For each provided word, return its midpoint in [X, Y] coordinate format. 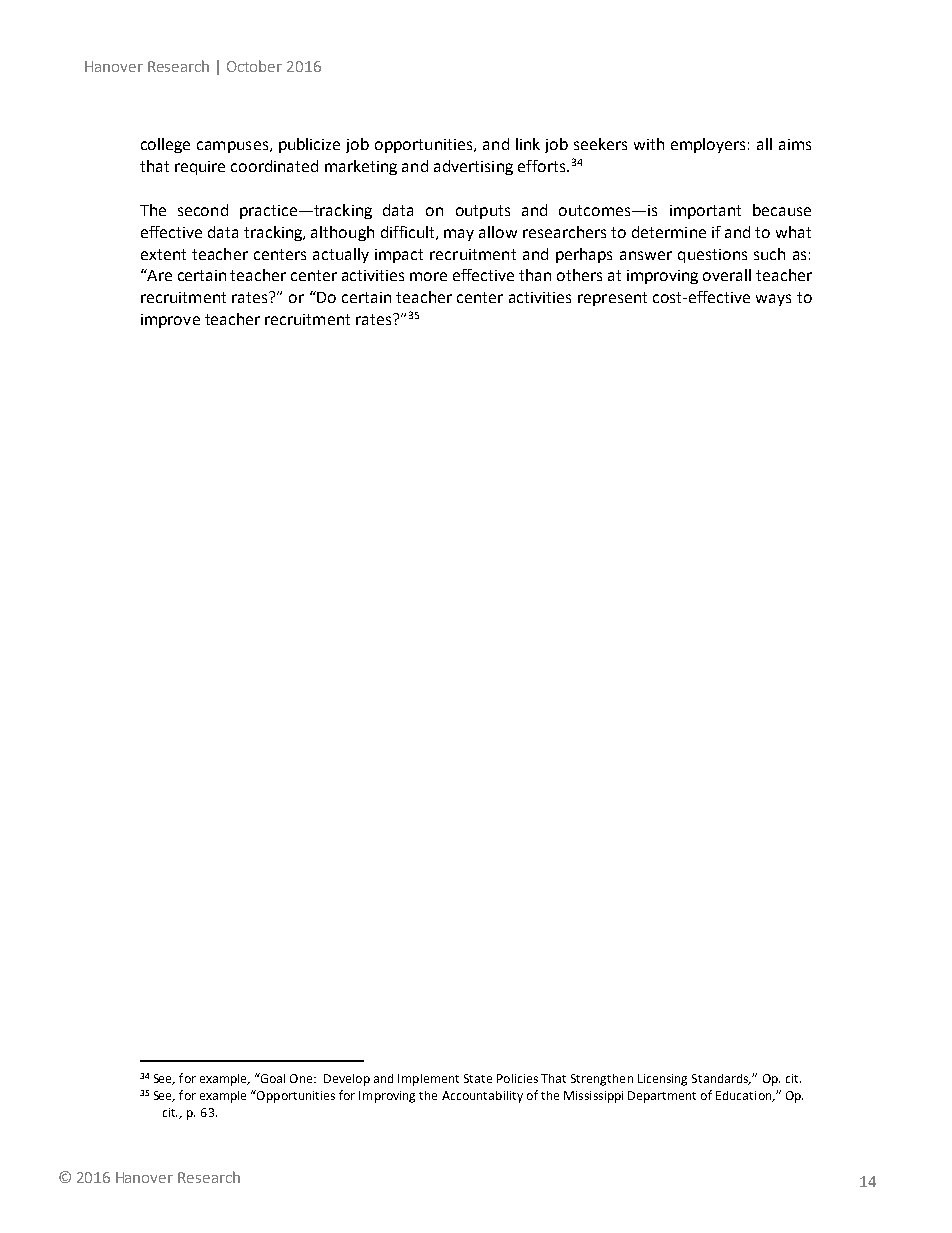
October [254, 66]
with [649, 144]
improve [170, 321]
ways [773, 300]
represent [612, 299]
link [528, 144]
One [302, 1078]
